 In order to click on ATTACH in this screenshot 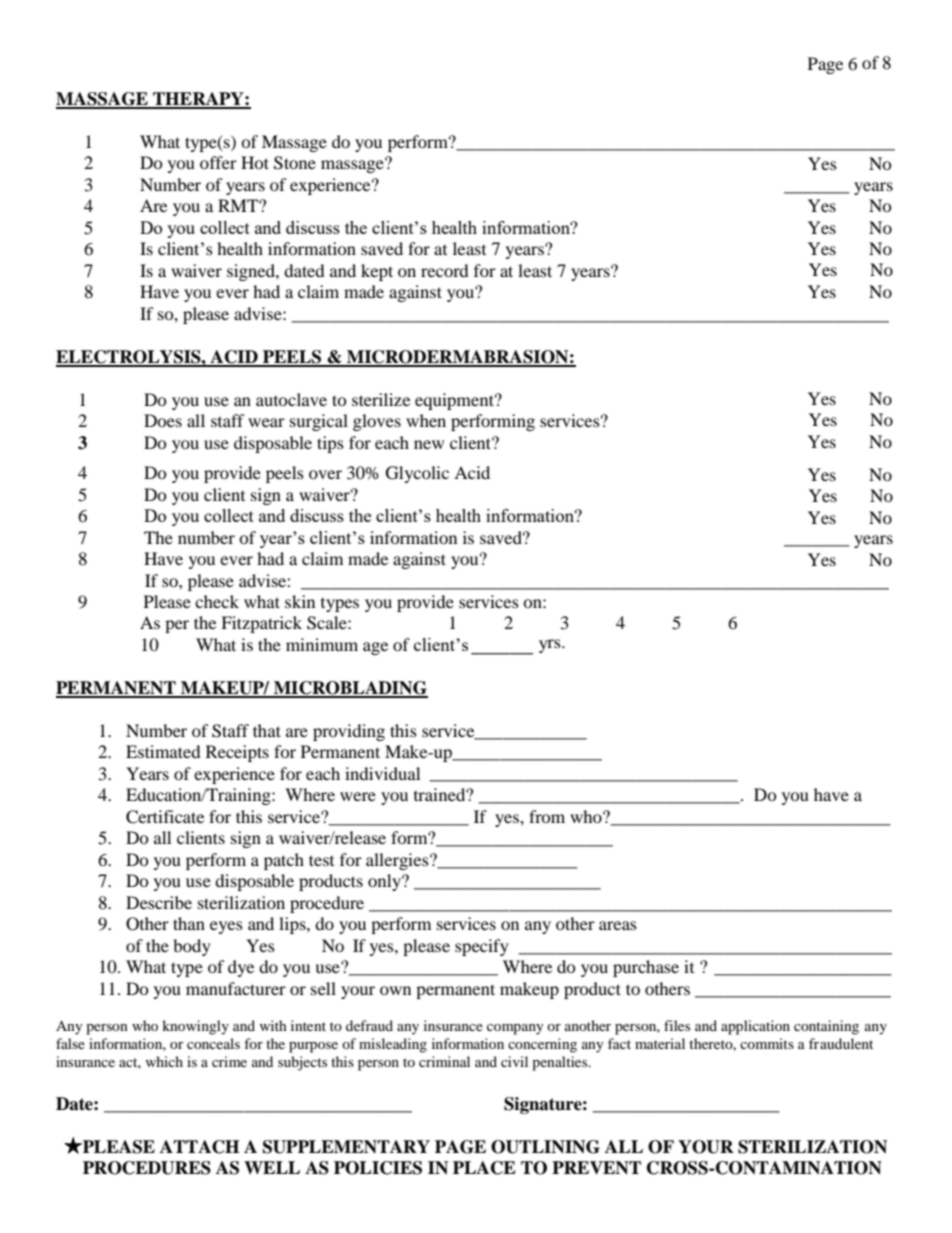, I will do `click(199, 1147)`.
